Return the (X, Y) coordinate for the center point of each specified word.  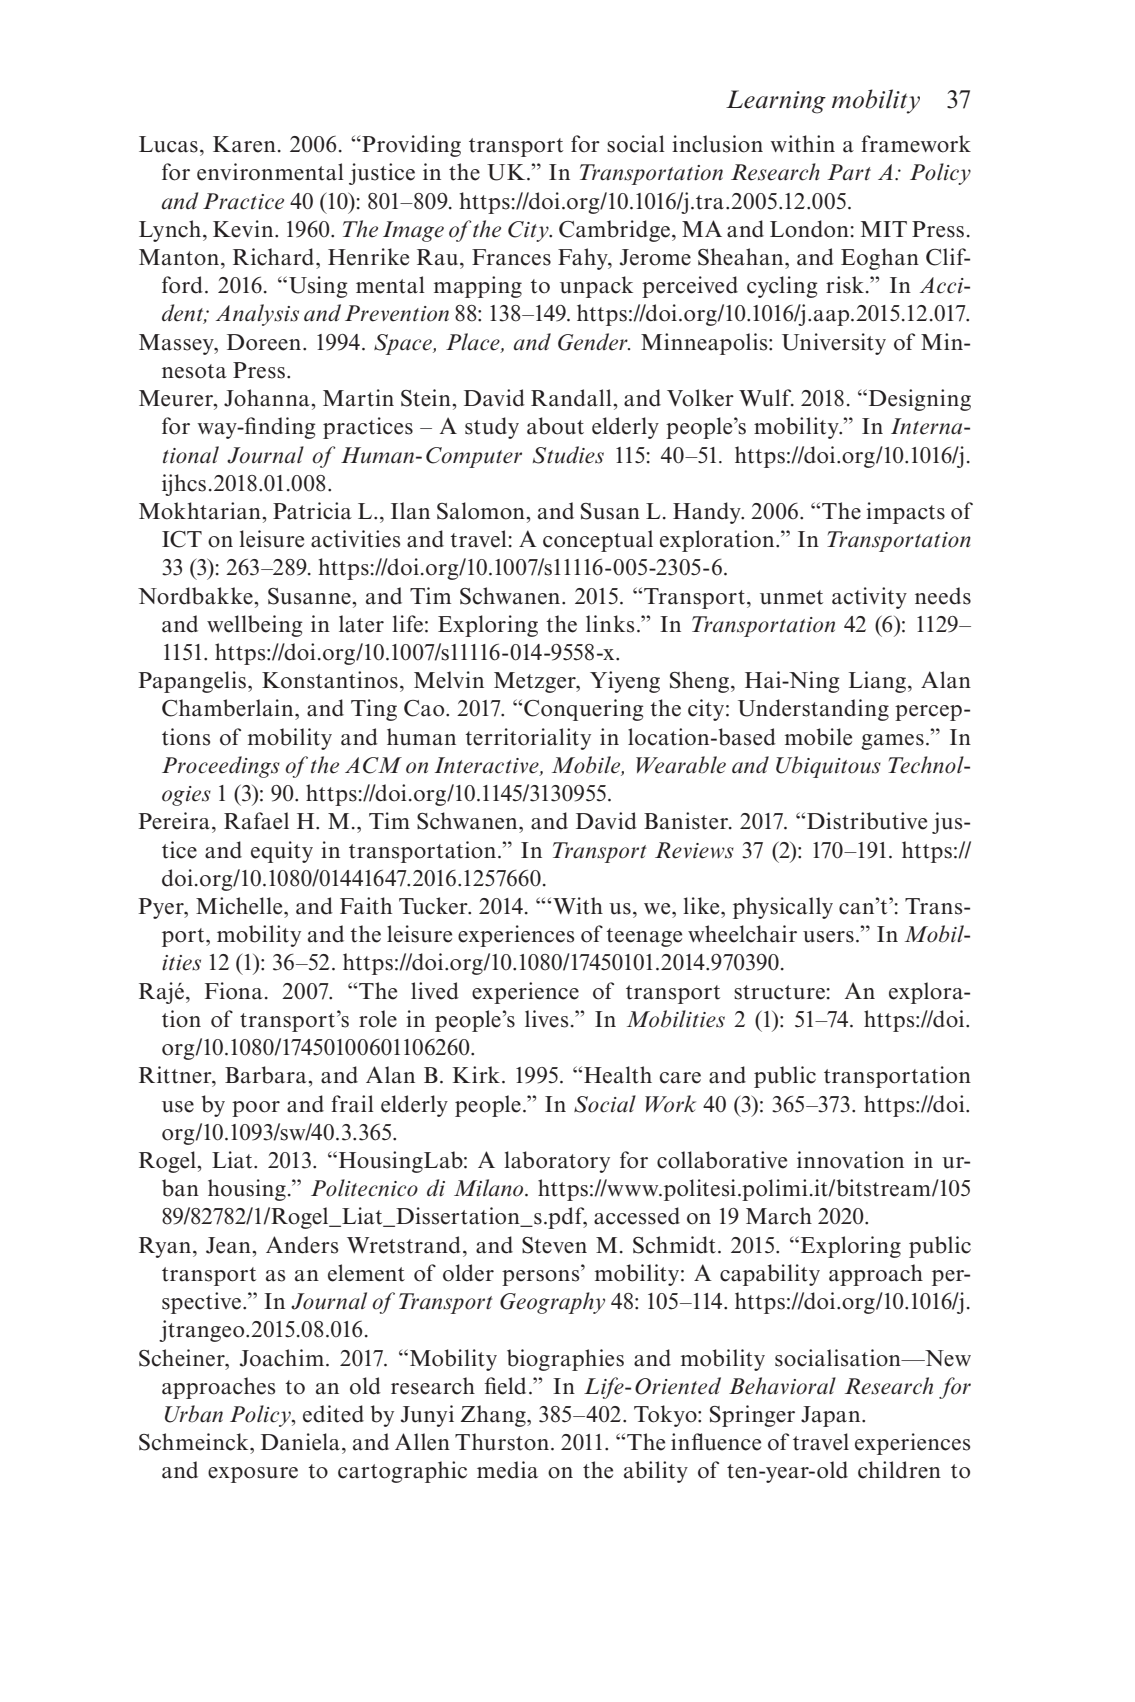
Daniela (300, 1442)
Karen (244, 144)
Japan (832, 1416)
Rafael (256, 821)
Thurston (502, 1442)
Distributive (867, 821)
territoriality (528, 739)
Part (849, 172)
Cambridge (616, 231)
